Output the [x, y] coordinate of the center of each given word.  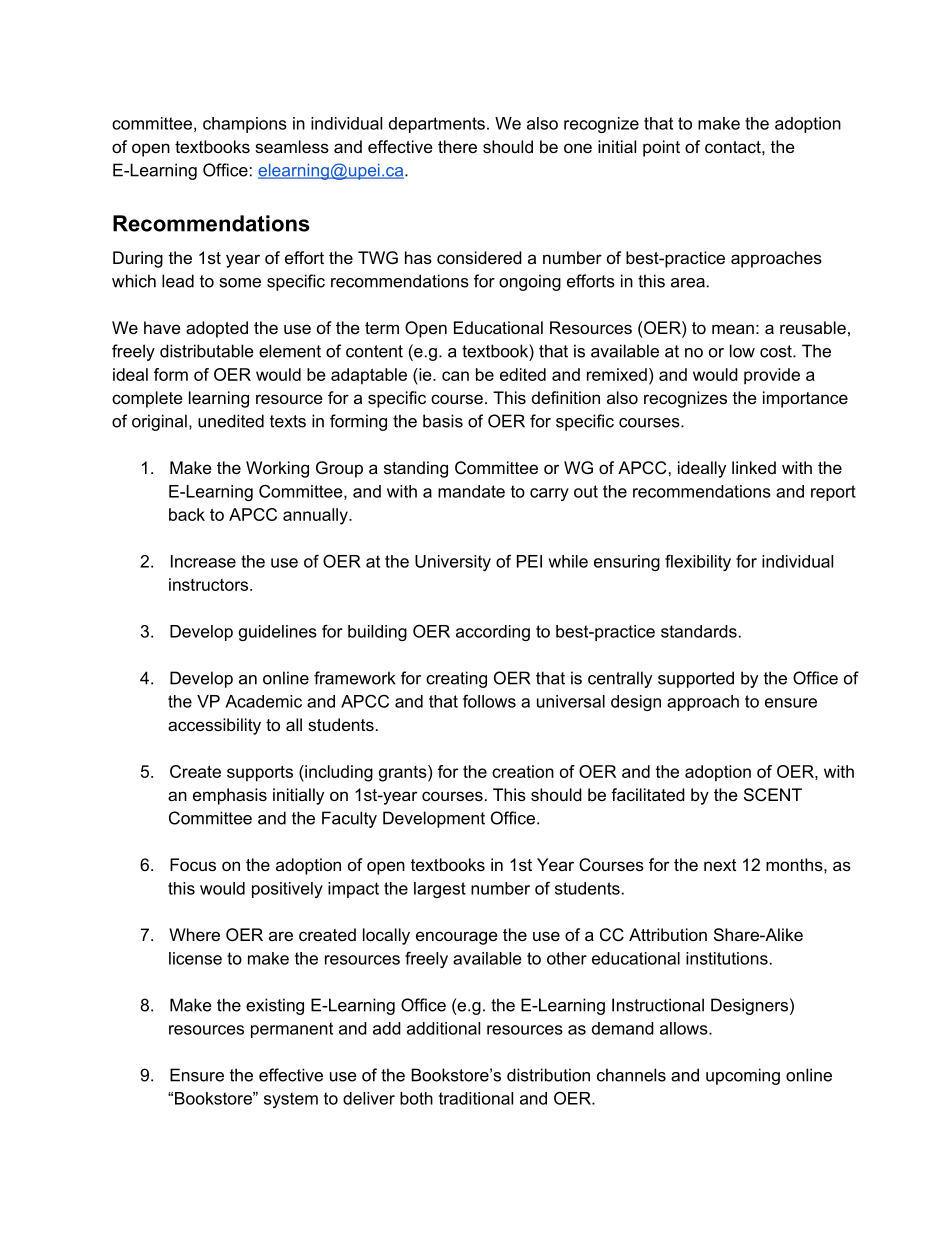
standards [699, 631]
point [661, 148]
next [720, 865]
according [493, 633]
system [291, 1100]
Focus [193, 864]
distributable [207, 351]
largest [440, 890]
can [455, 376]
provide [772, 376]
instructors [210, 584]
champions [245, 125]
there [457, 146]
